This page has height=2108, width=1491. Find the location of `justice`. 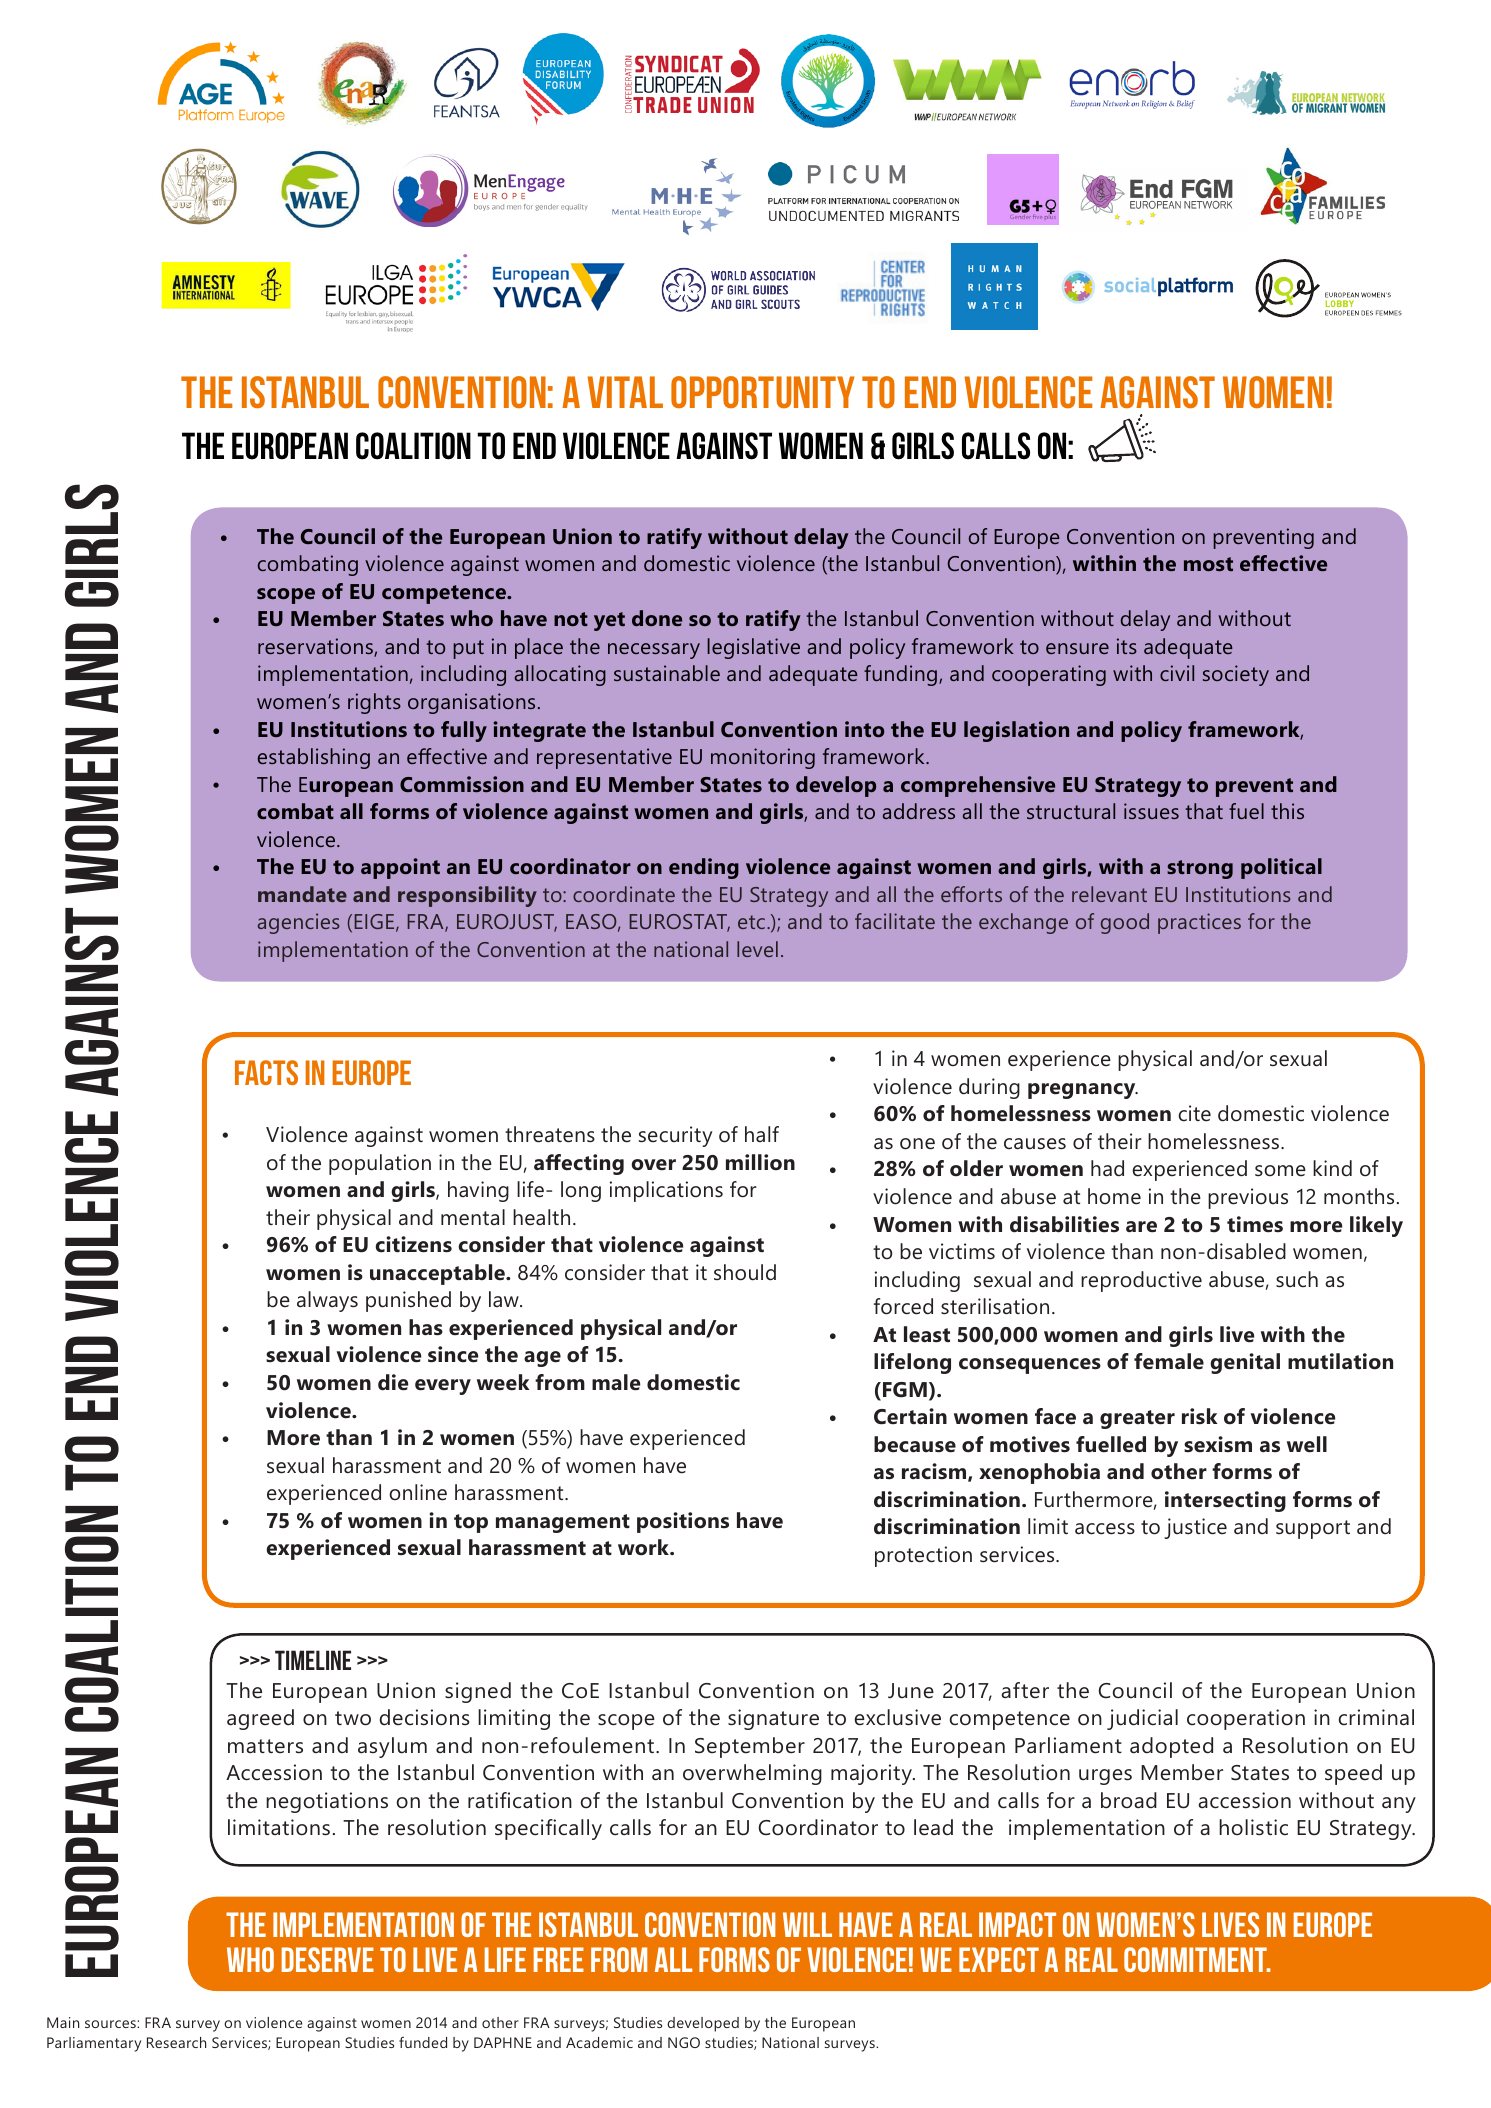

justice is located at coordinates (1195, 1528).
